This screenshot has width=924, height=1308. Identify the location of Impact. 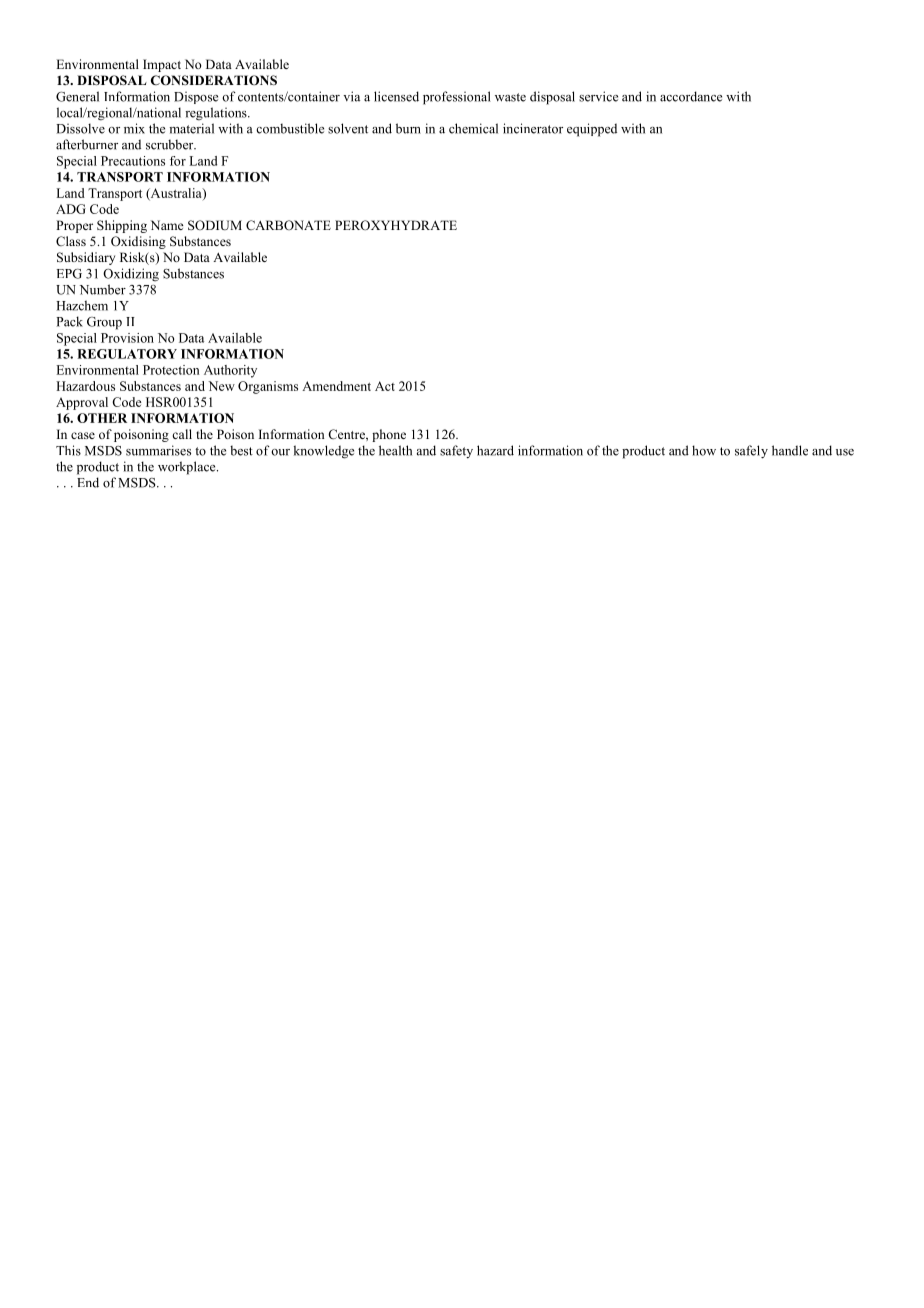
(162, 65).
